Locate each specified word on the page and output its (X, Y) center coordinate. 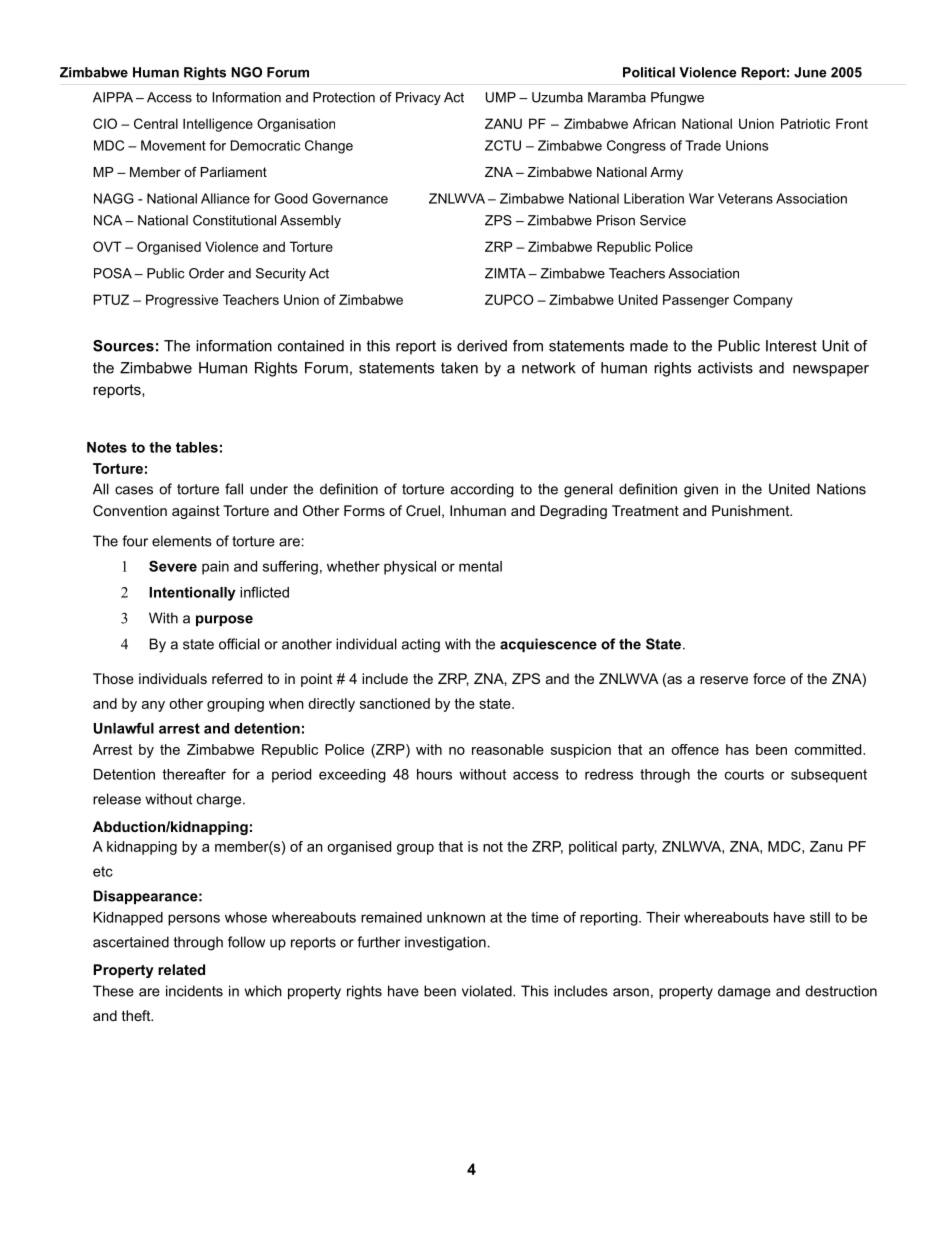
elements (182, 541)
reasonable (508, 749)
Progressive (182, 301)
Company (763, 301)
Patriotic (805, 123)
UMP (501, 97)
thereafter (194, 774)
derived (482, 346)
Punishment (752, 510)
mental (480, 566)
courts (744, 774)
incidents (194, 991)
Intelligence (218, 125)
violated (488, 991)
